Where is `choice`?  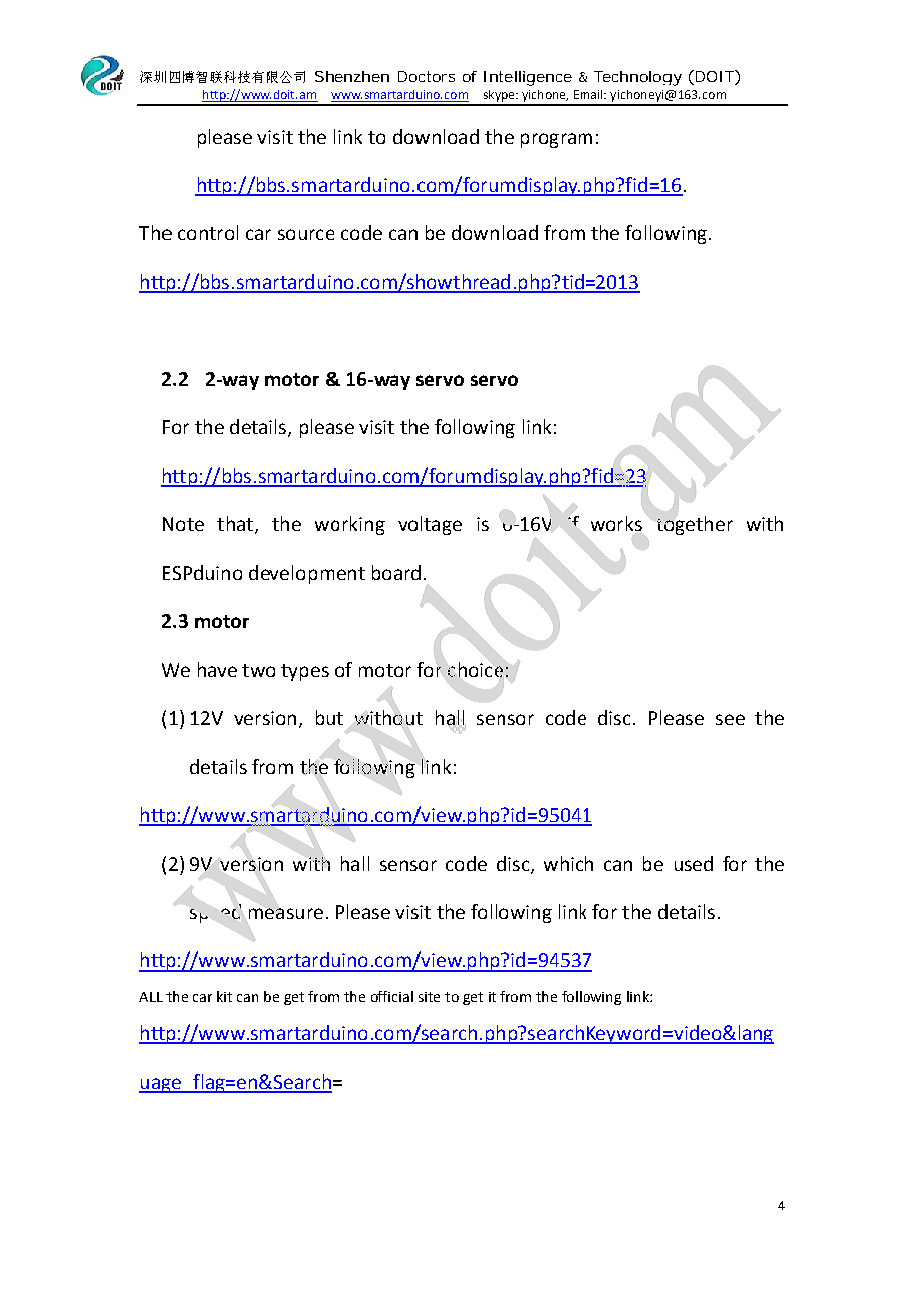 choice is located at coordinates (475, 669).
